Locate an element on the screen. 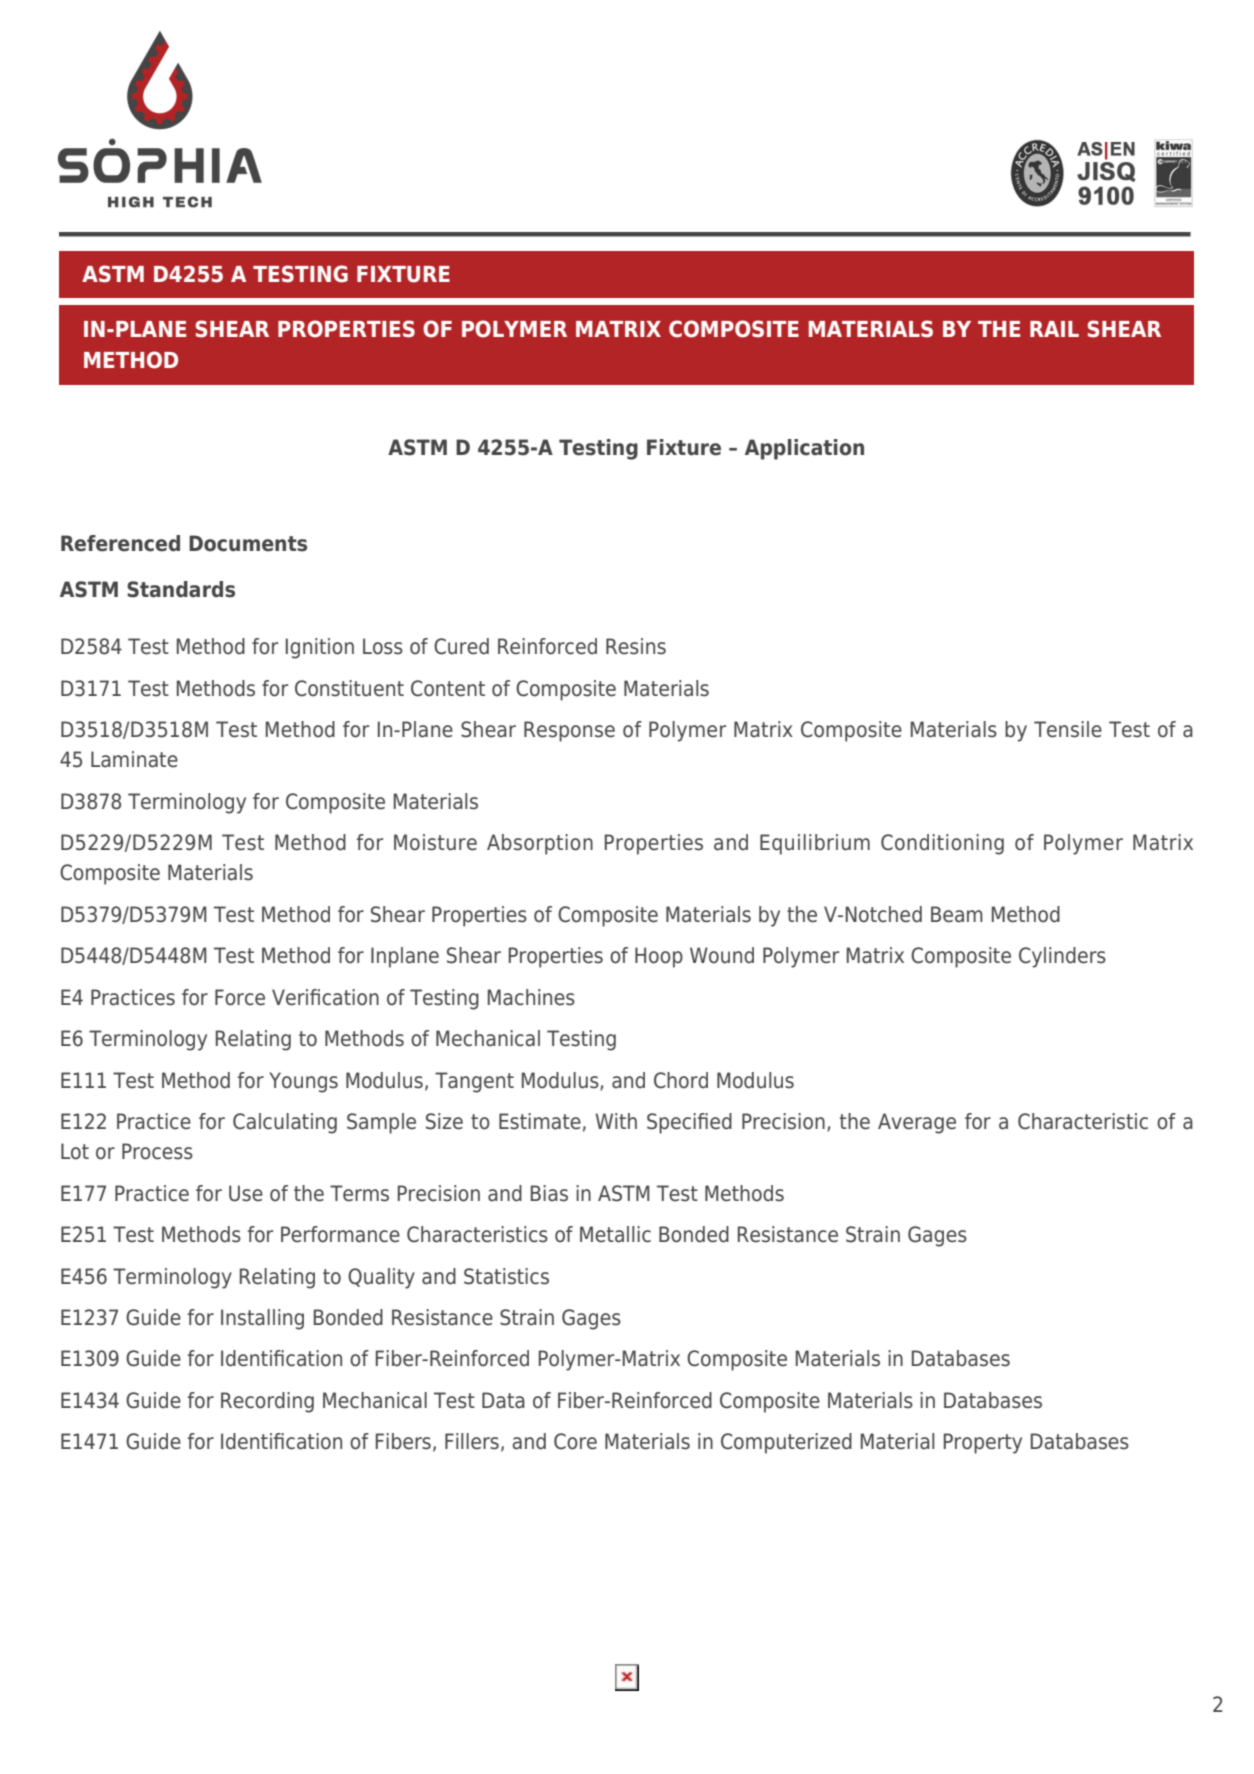 The image size is (1254, 1774). Recording is located at coordinates (267, 1402).
